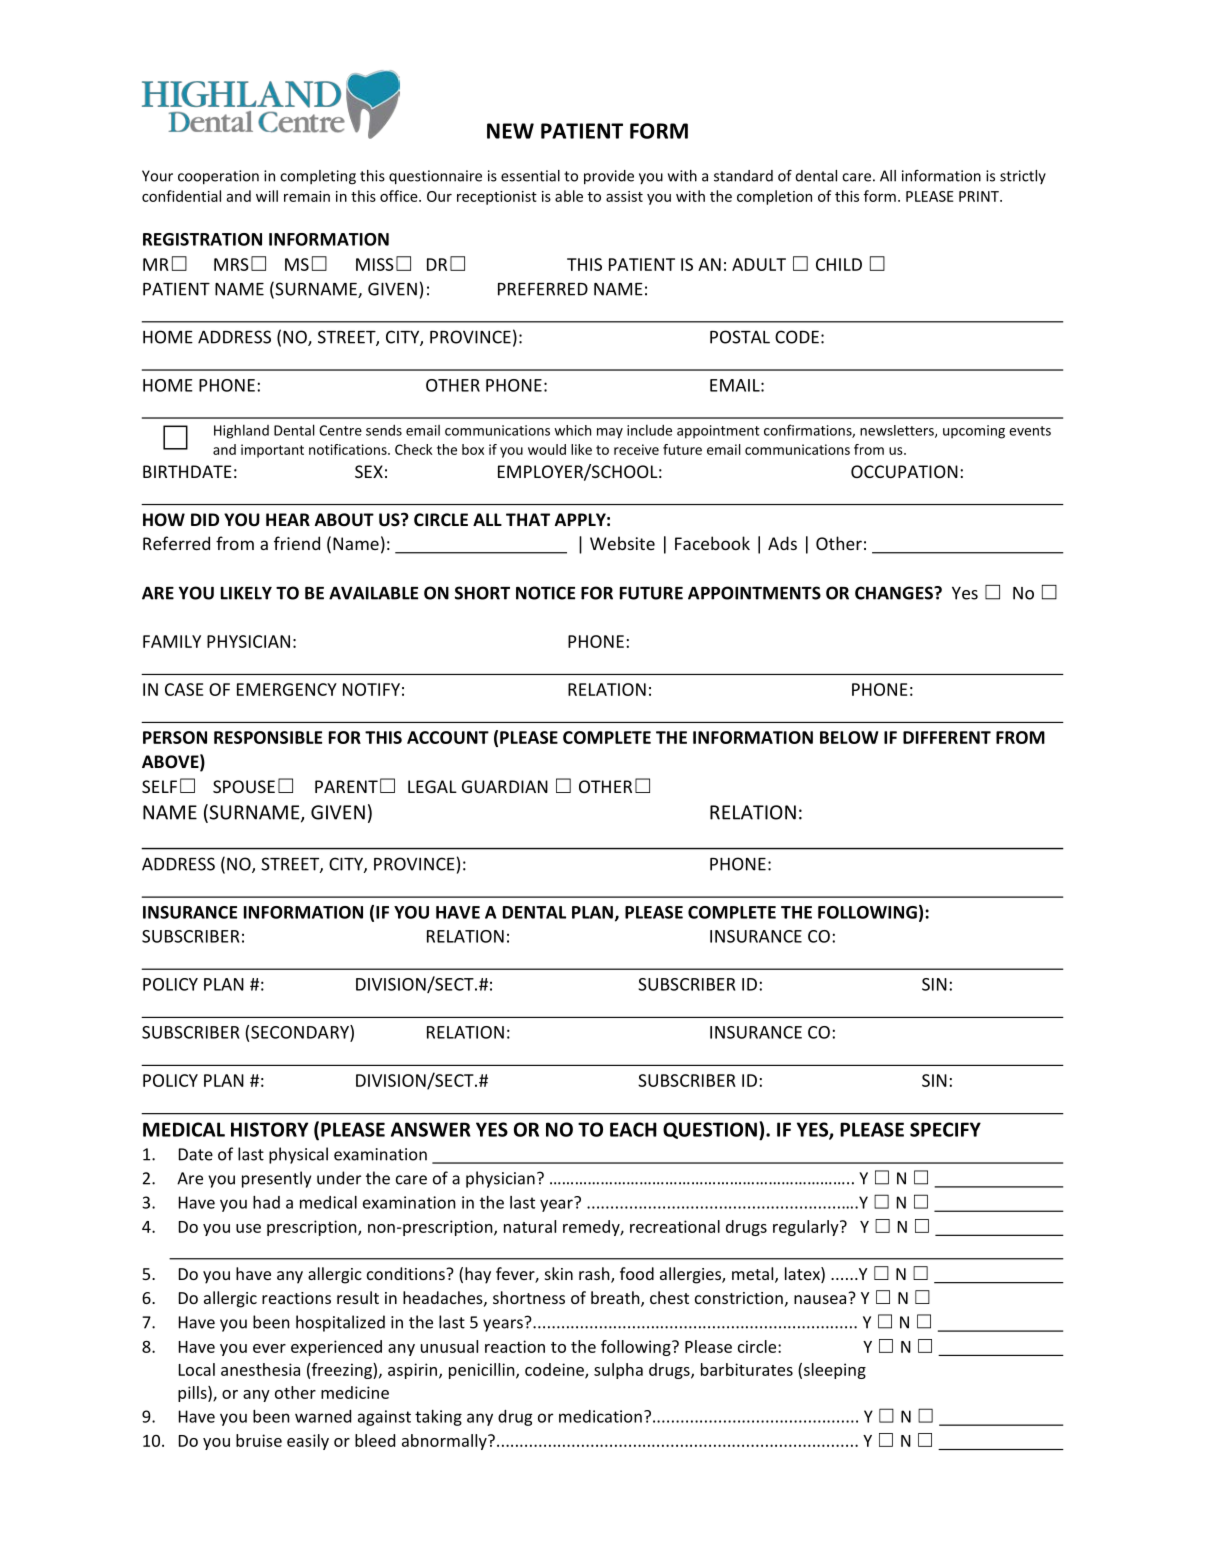 The height and width of the document is (1560, 1205). I want to click on GUARDIAN, so click(505, 786).
